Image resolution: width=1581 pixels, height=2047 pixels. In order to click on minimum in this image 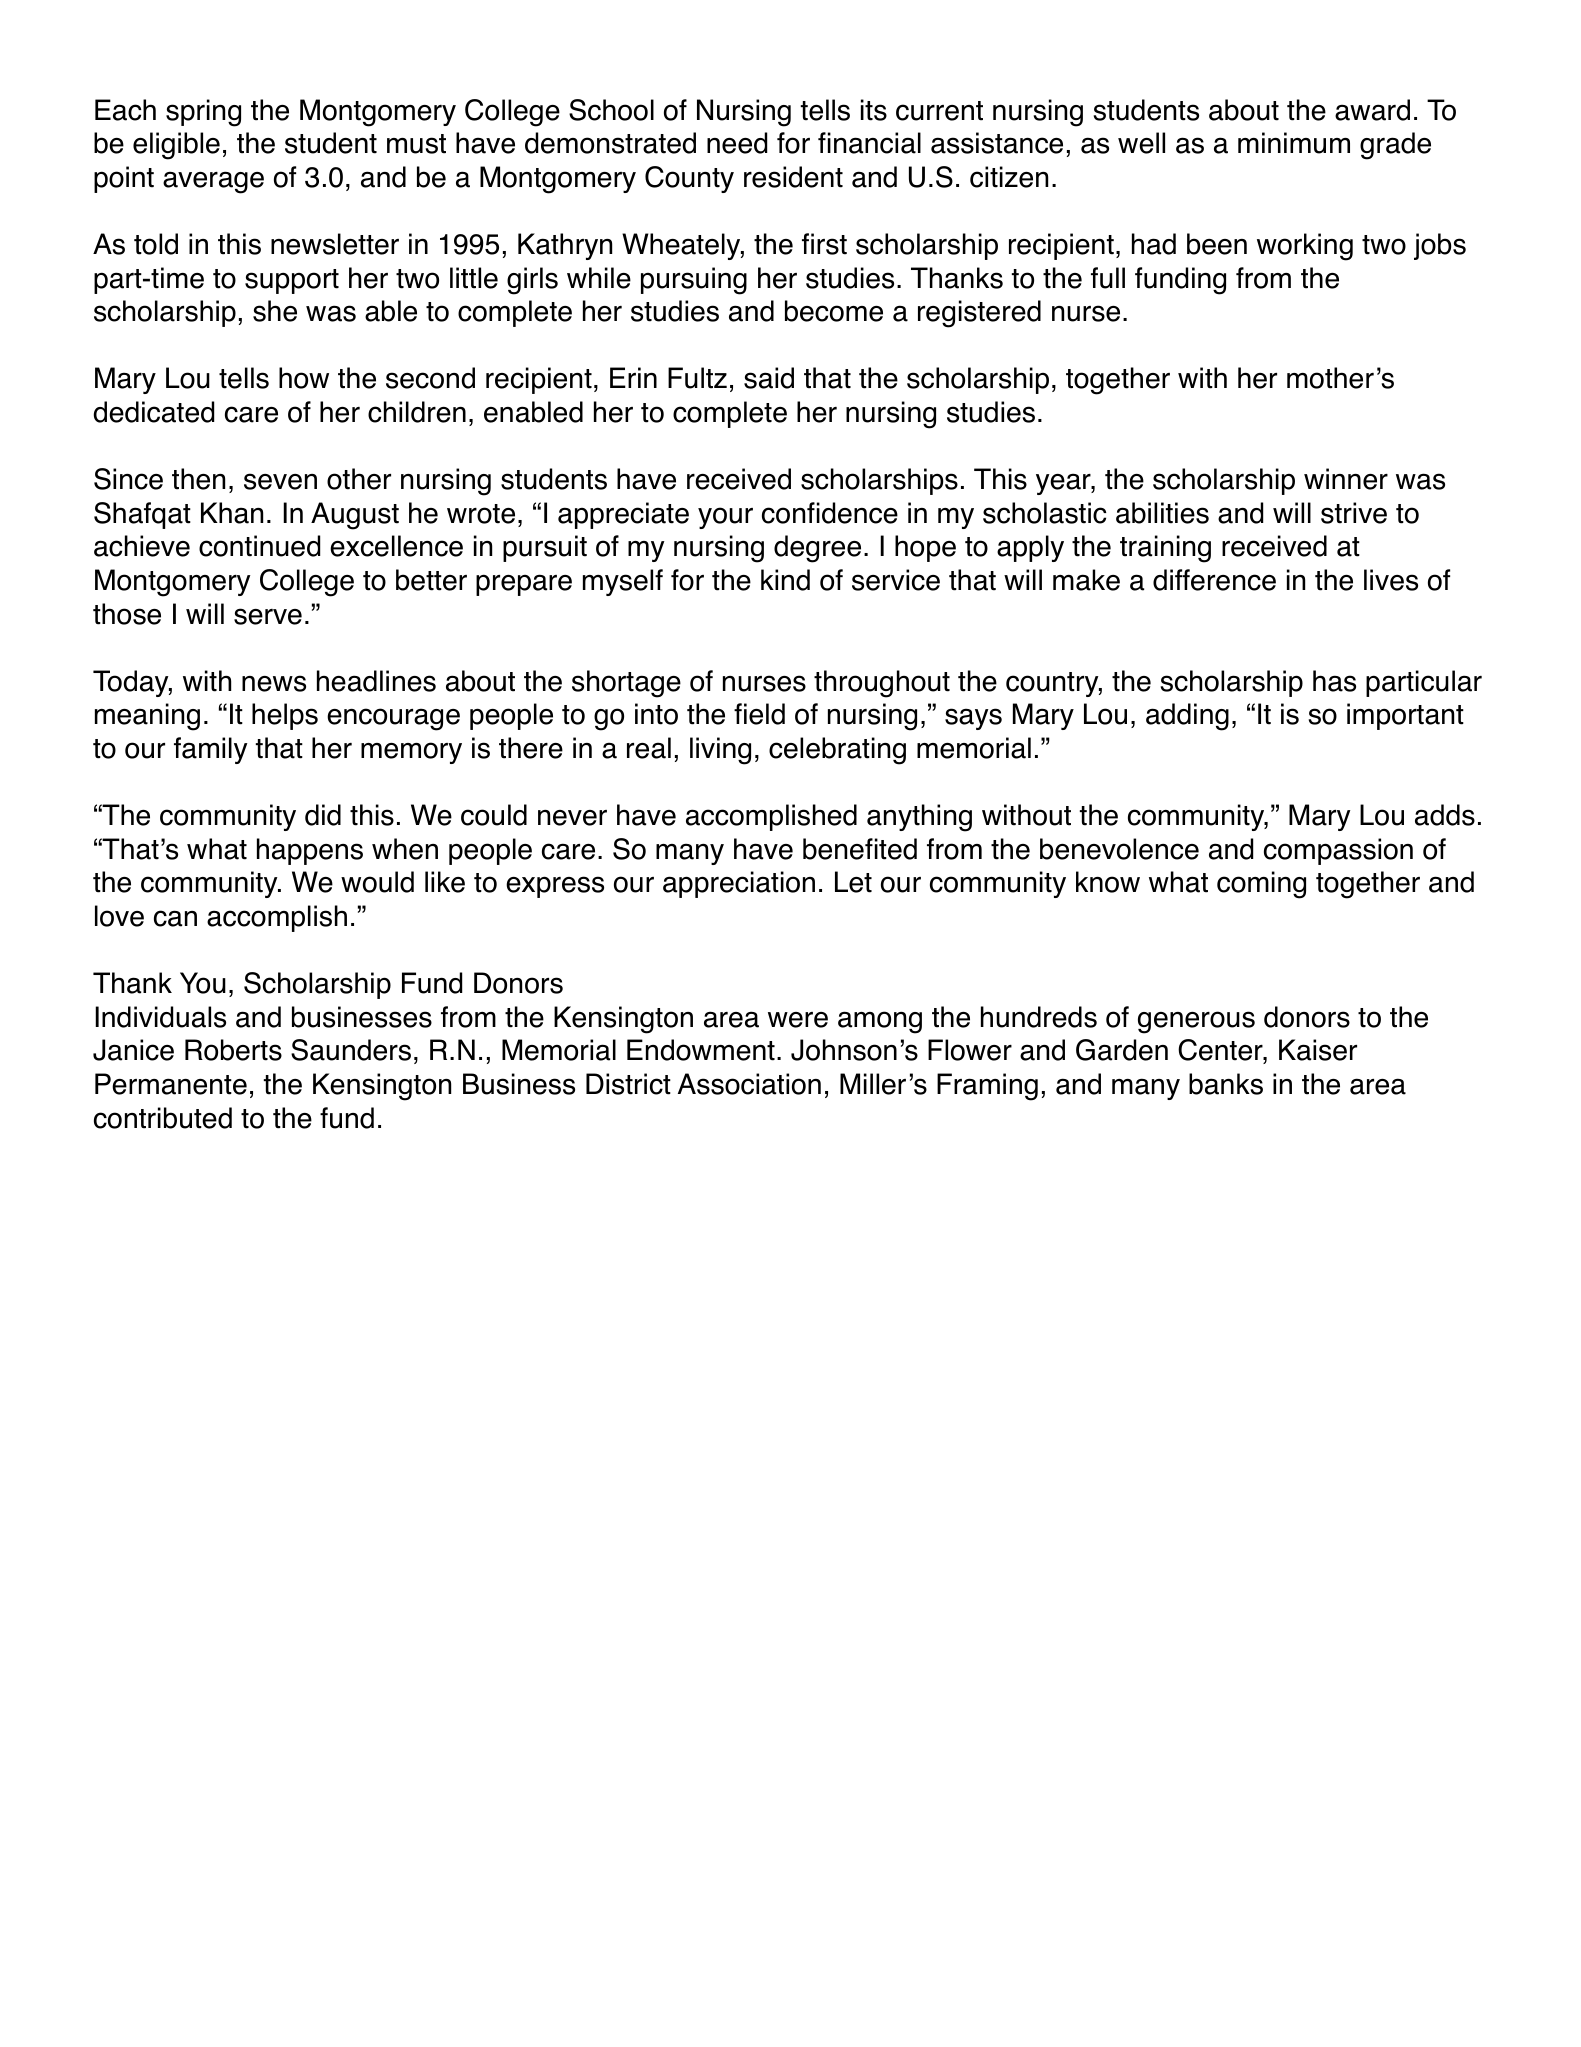, I will do `click(1294, 143)`.
